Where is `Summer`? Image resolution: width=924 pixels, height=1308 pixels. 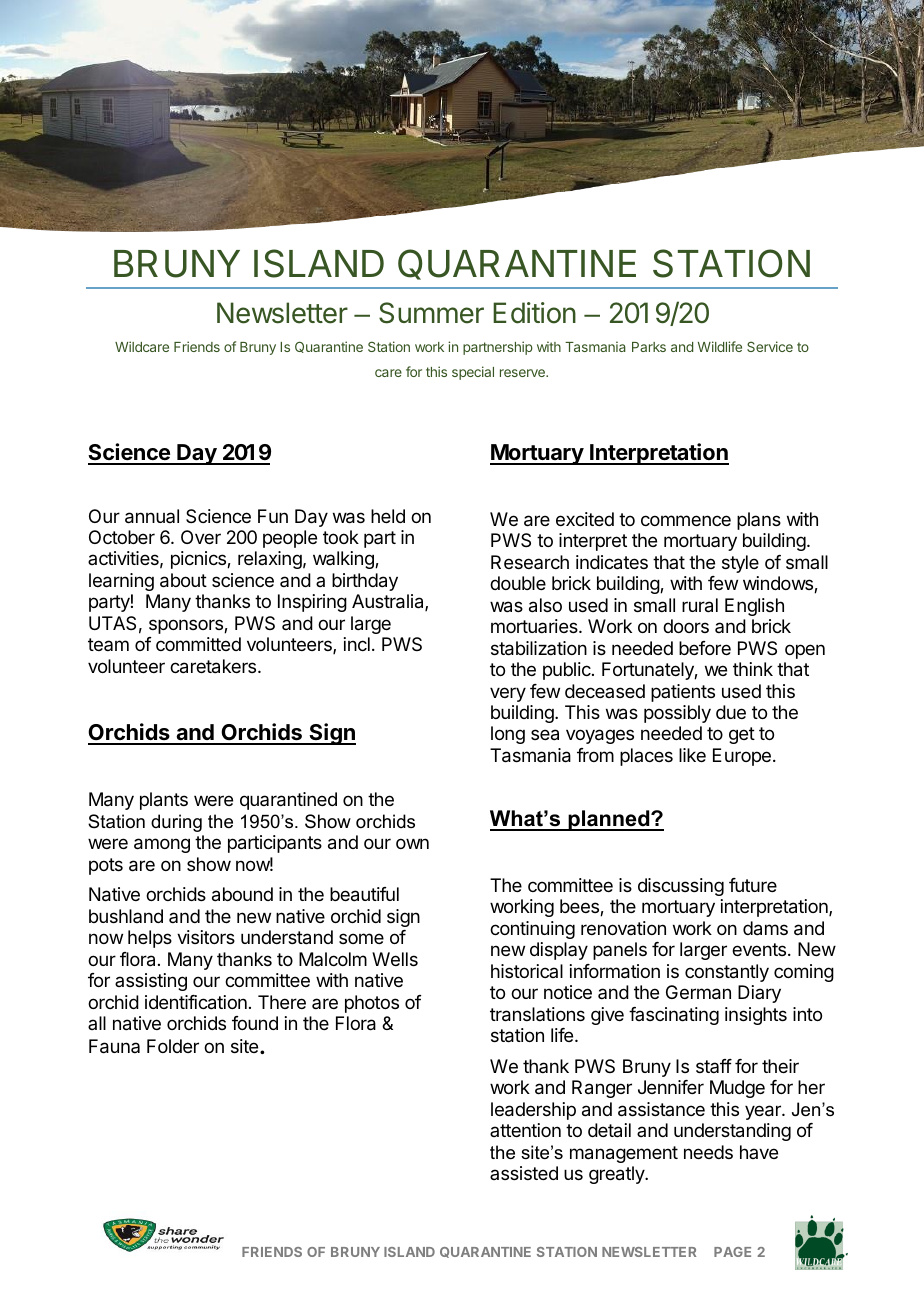
Summer is located at coordinates (431, 313).
